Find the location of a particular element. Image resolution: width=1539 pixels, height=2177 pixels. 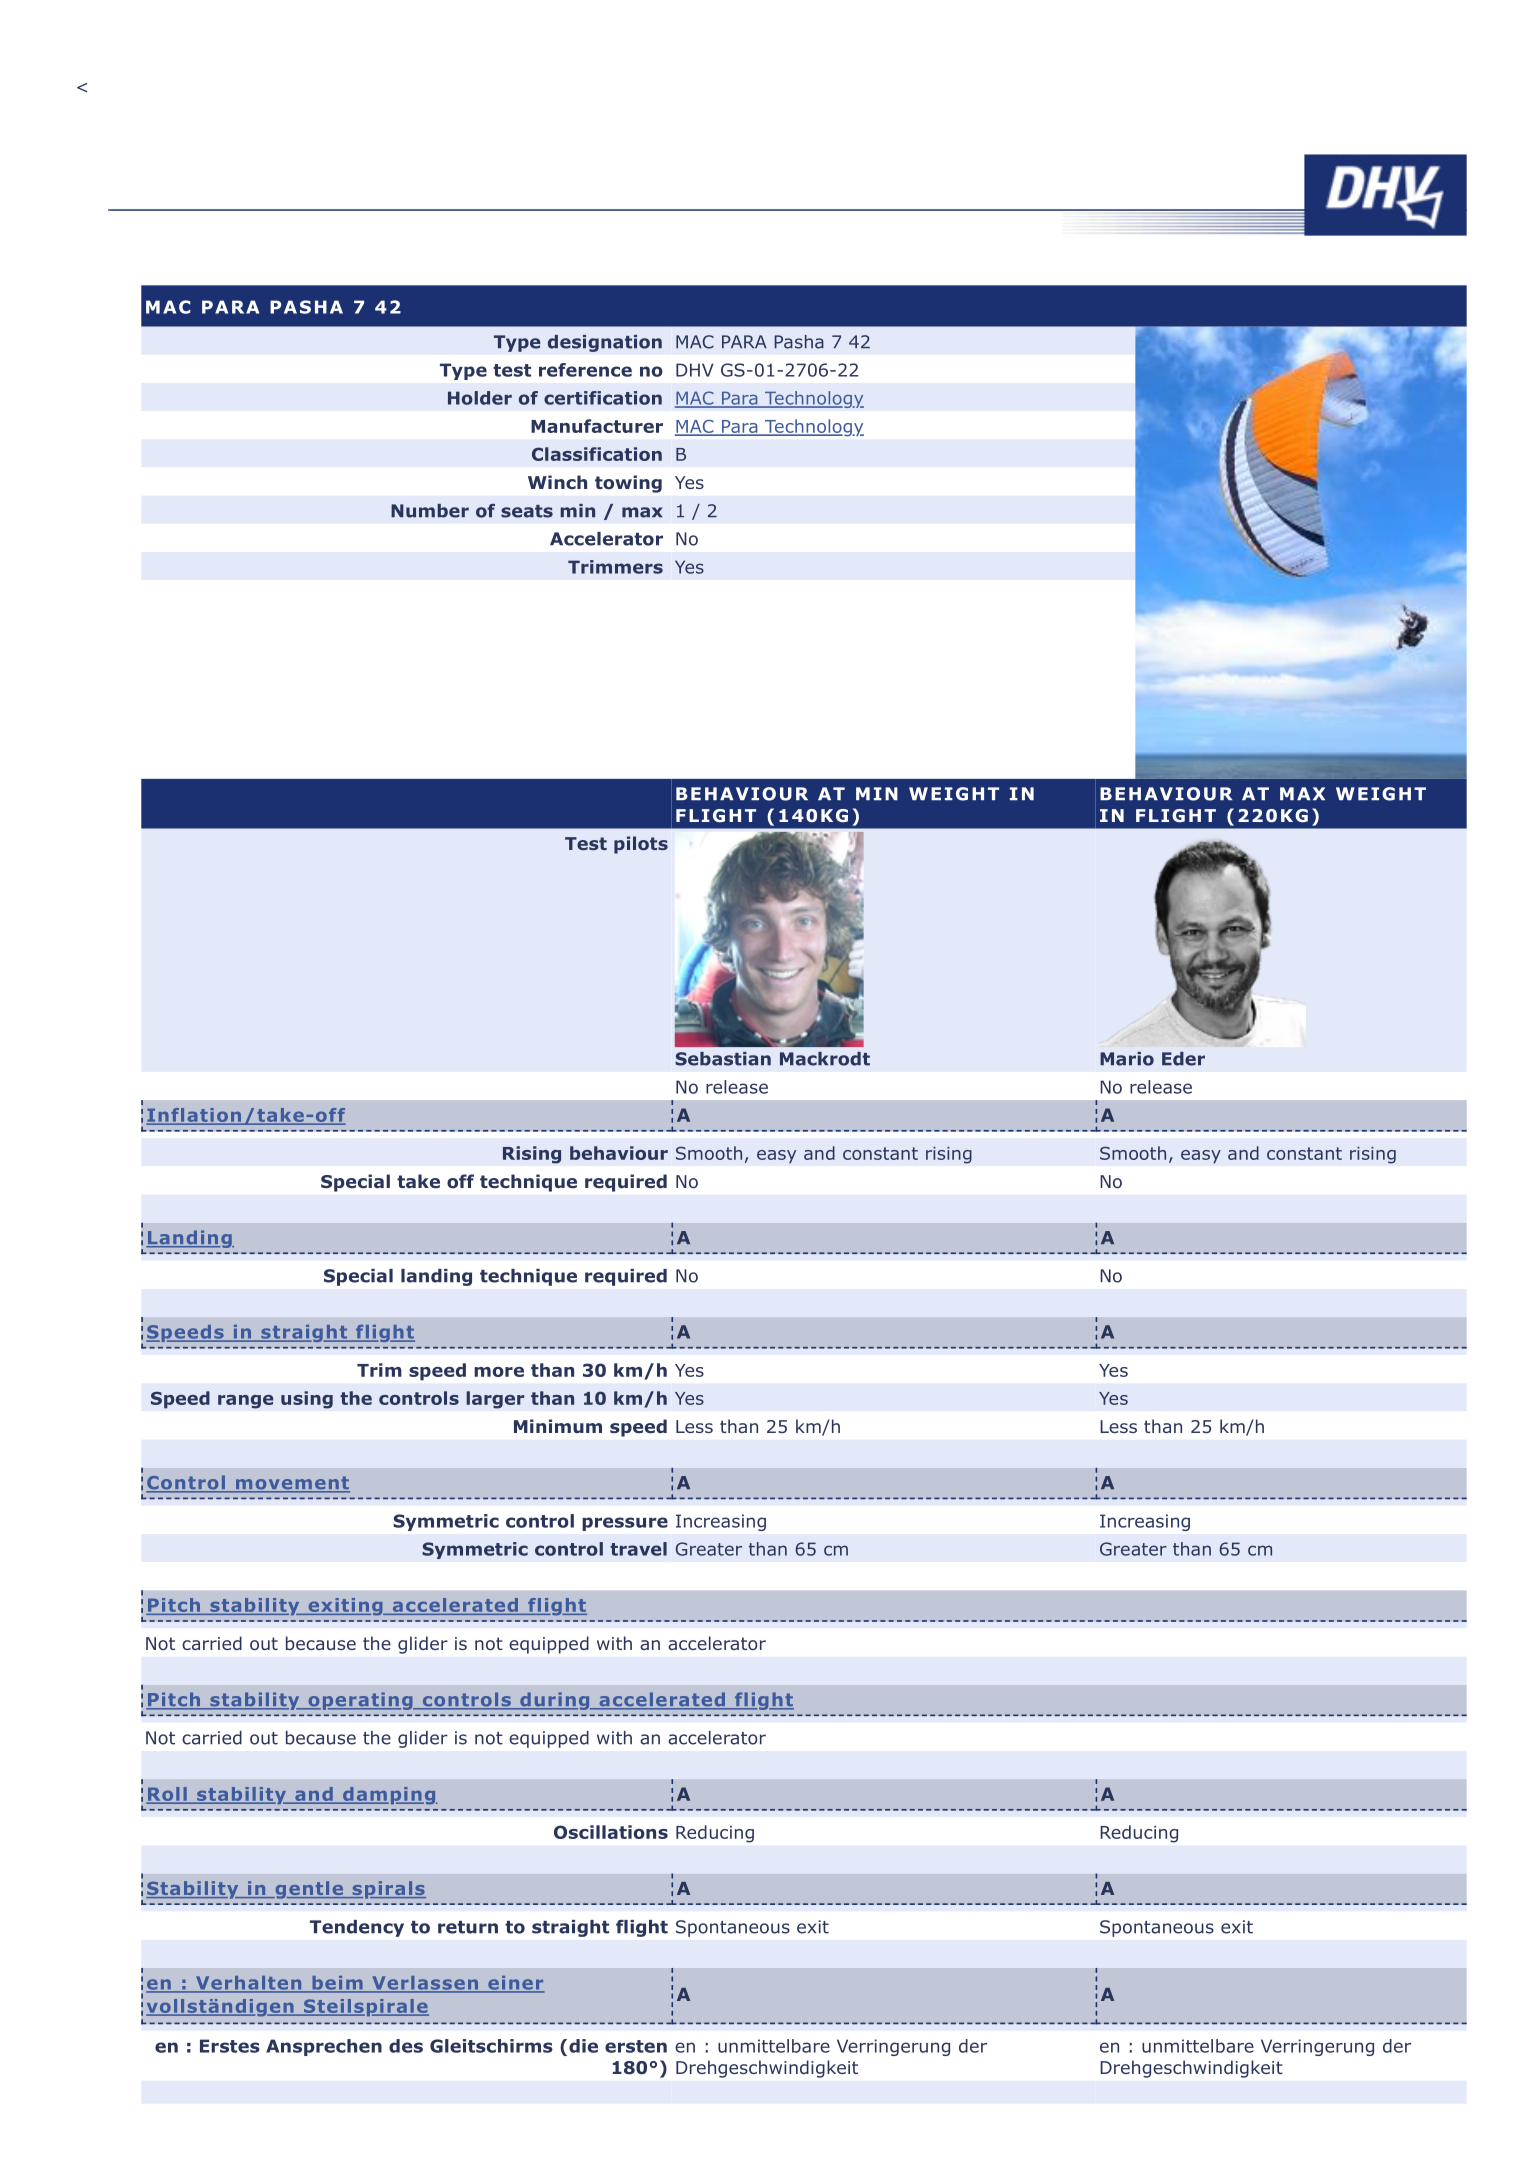

pressure is located at coordinates (625, 1524).
